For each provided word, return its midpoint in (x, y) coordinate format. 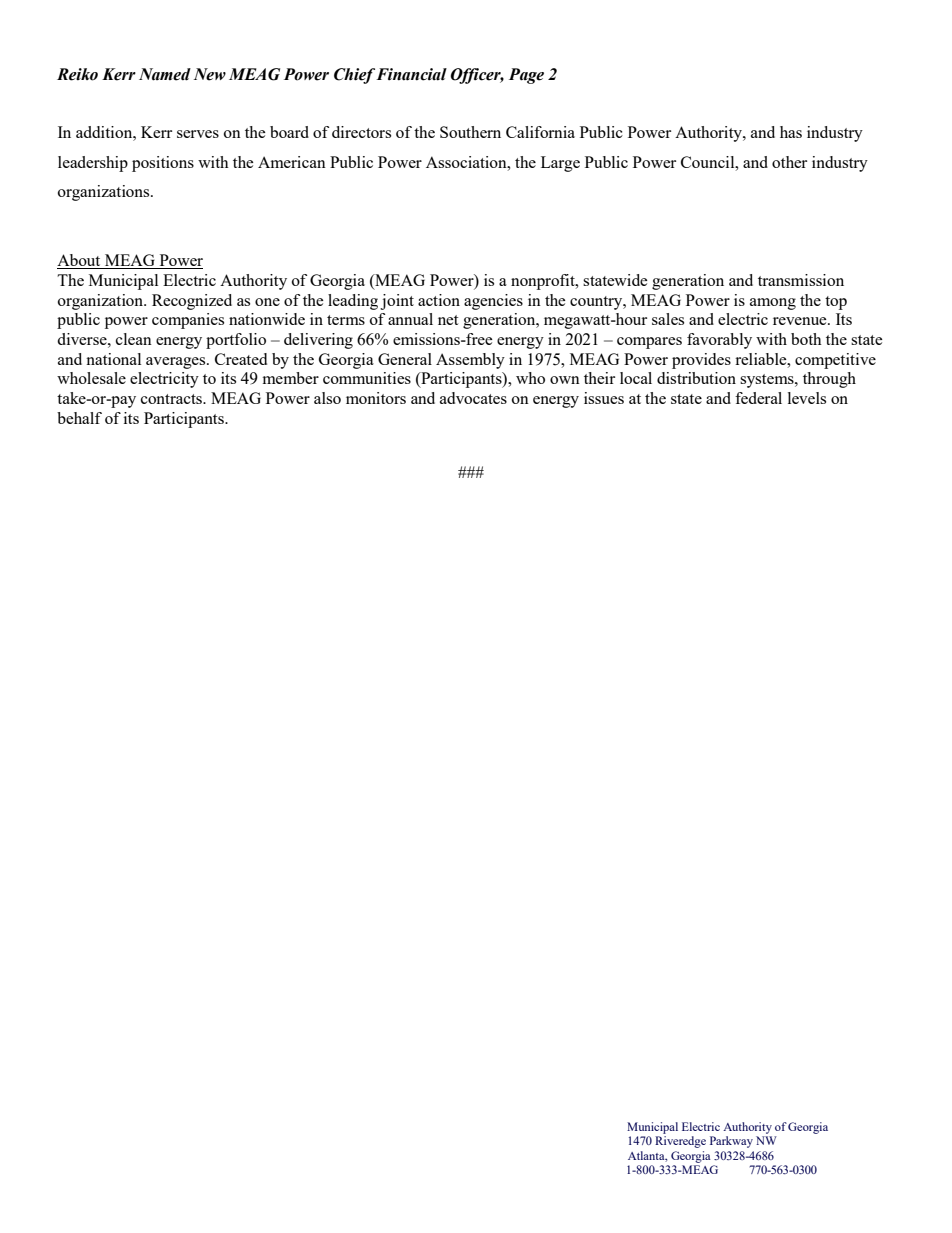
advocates (473, 398)
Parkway (731, 1142)
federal (758, 398)
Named (165, 74)
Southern (470, 132)
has (791, 132)
